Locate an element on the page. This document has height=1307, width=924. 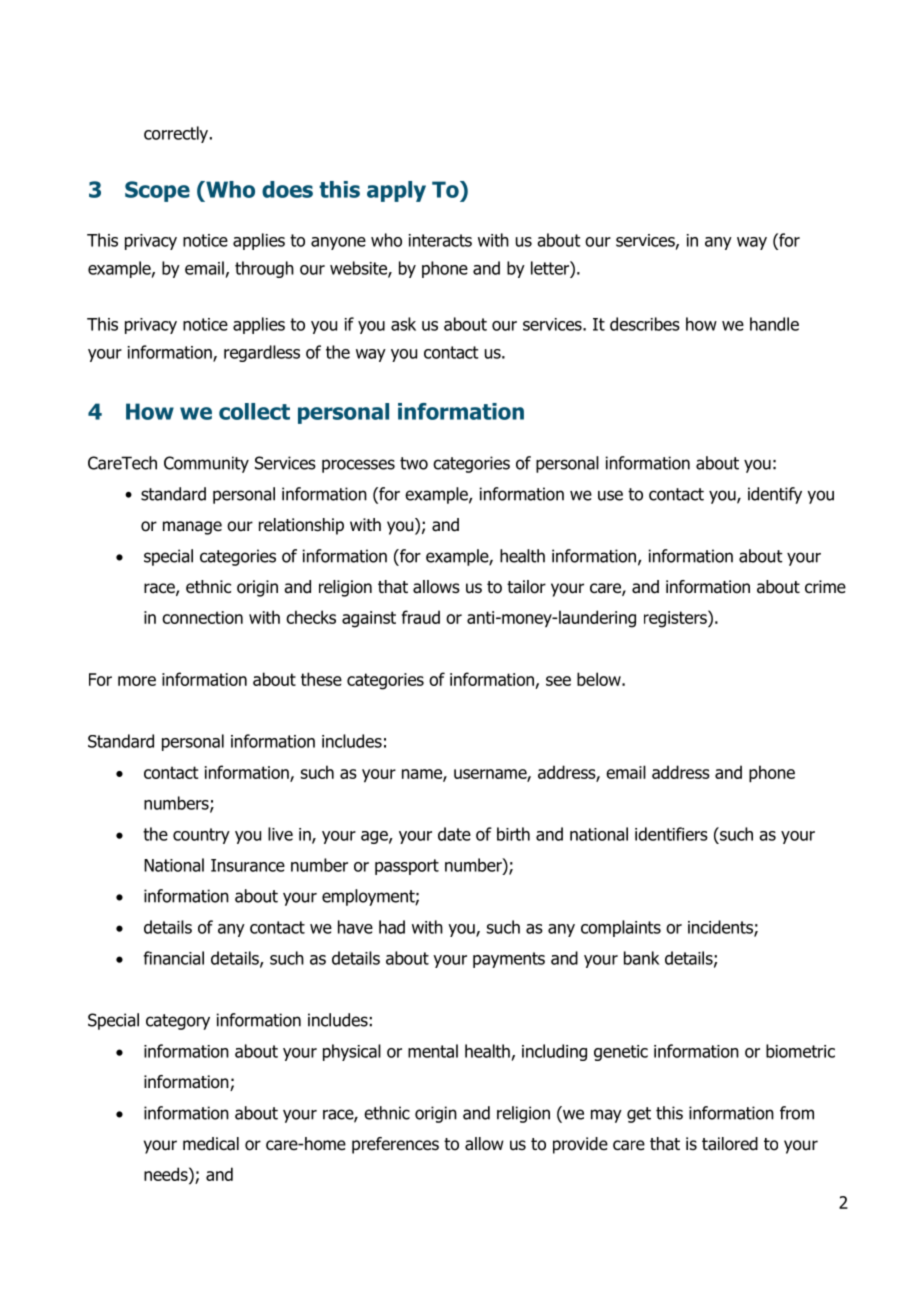
collect is located at coordinates (254, 411).
